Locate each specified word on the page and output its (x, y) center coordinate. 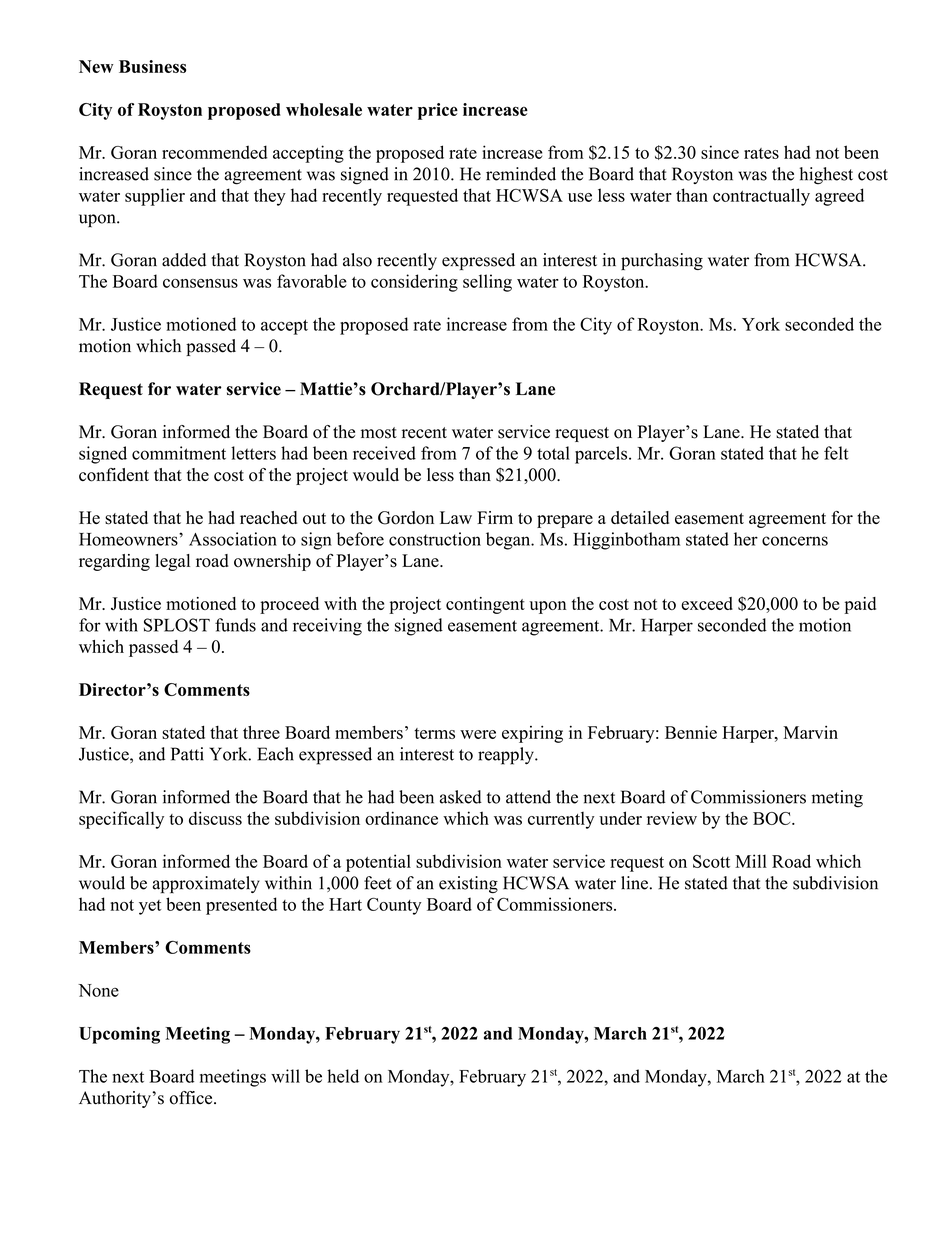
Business (152, 66)
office (192, 1098)
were (478, 734)
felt (836, 453)
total (553, 453)
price (438, 111)
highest (826, 175)
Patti (187, 754)
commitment (179, 453)
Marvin (810, 732)
